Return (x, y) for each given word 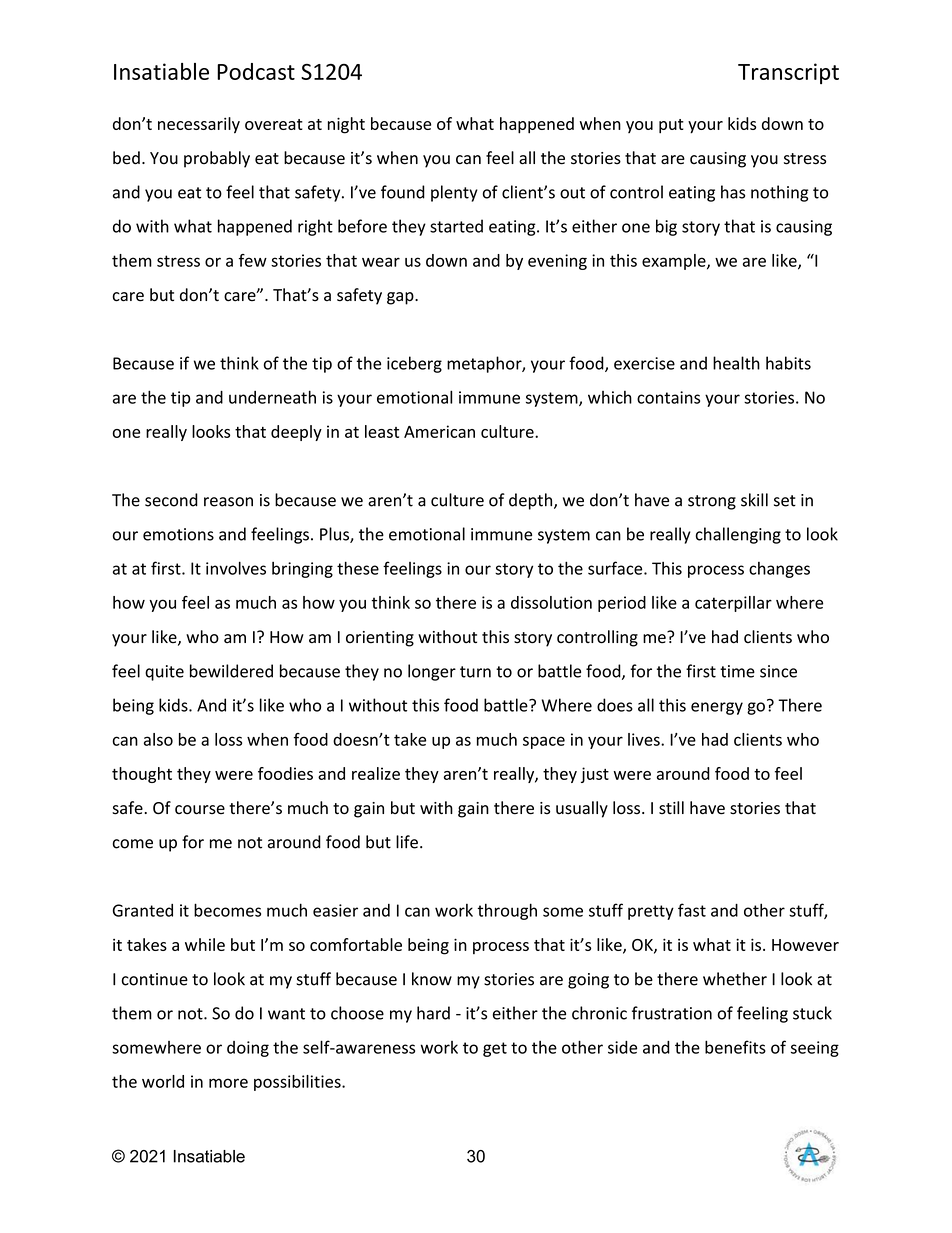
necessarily (199, 125)
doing (248, 1049)
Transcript (788, 73)
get (495, 1049)
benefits (735, 1047)
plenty (454, 193)
